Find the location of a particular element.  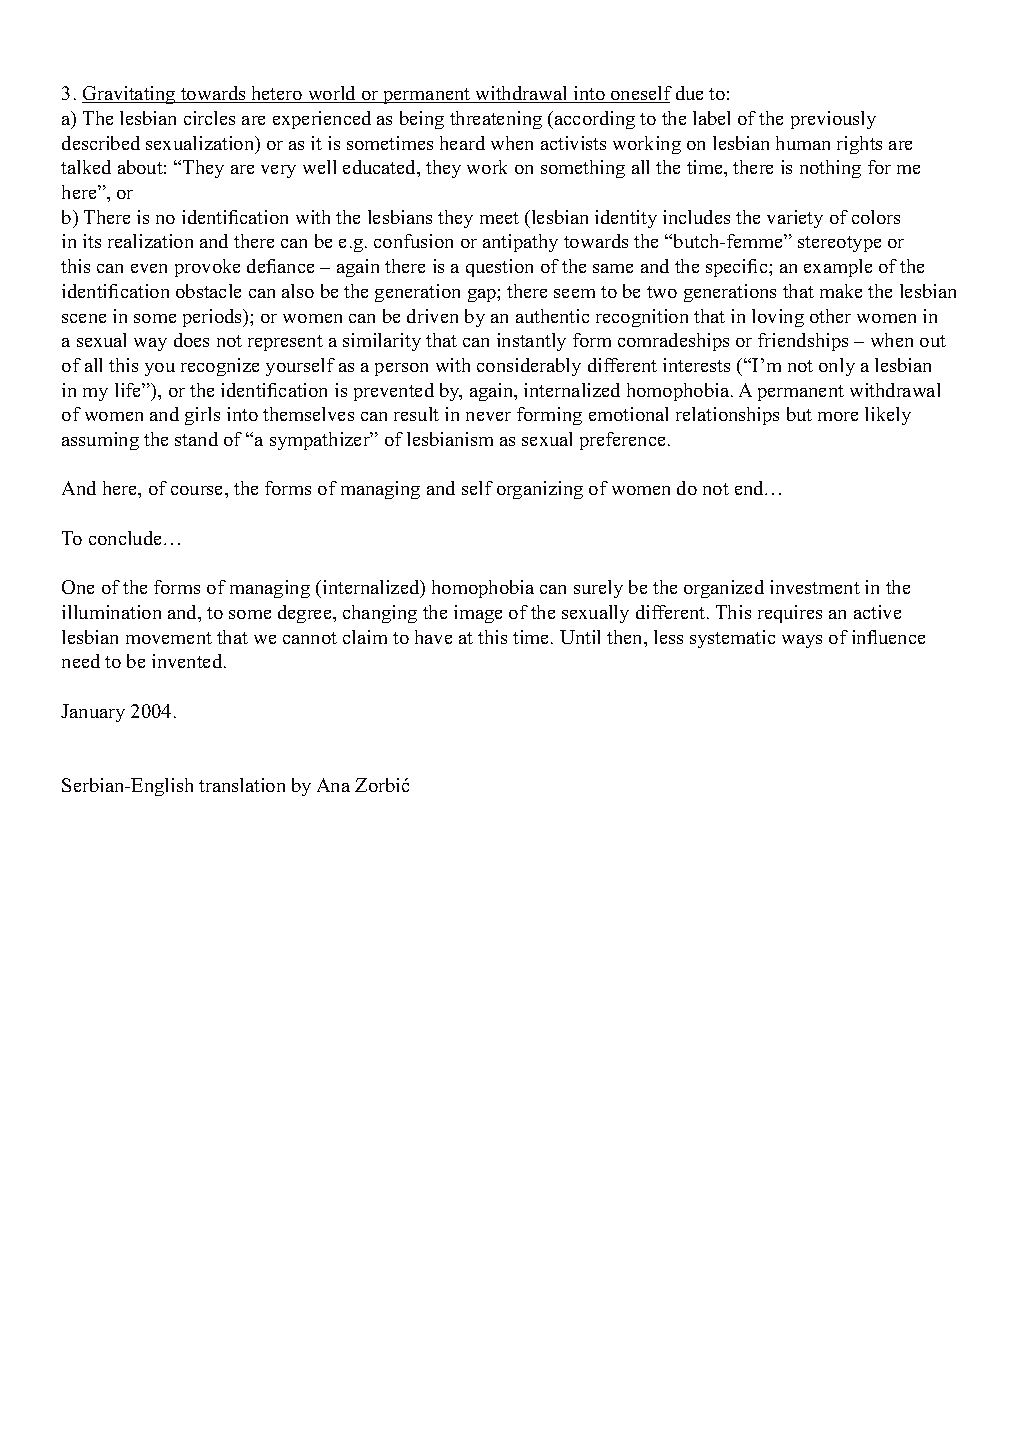

stand is located at coordinates (196, 439).
